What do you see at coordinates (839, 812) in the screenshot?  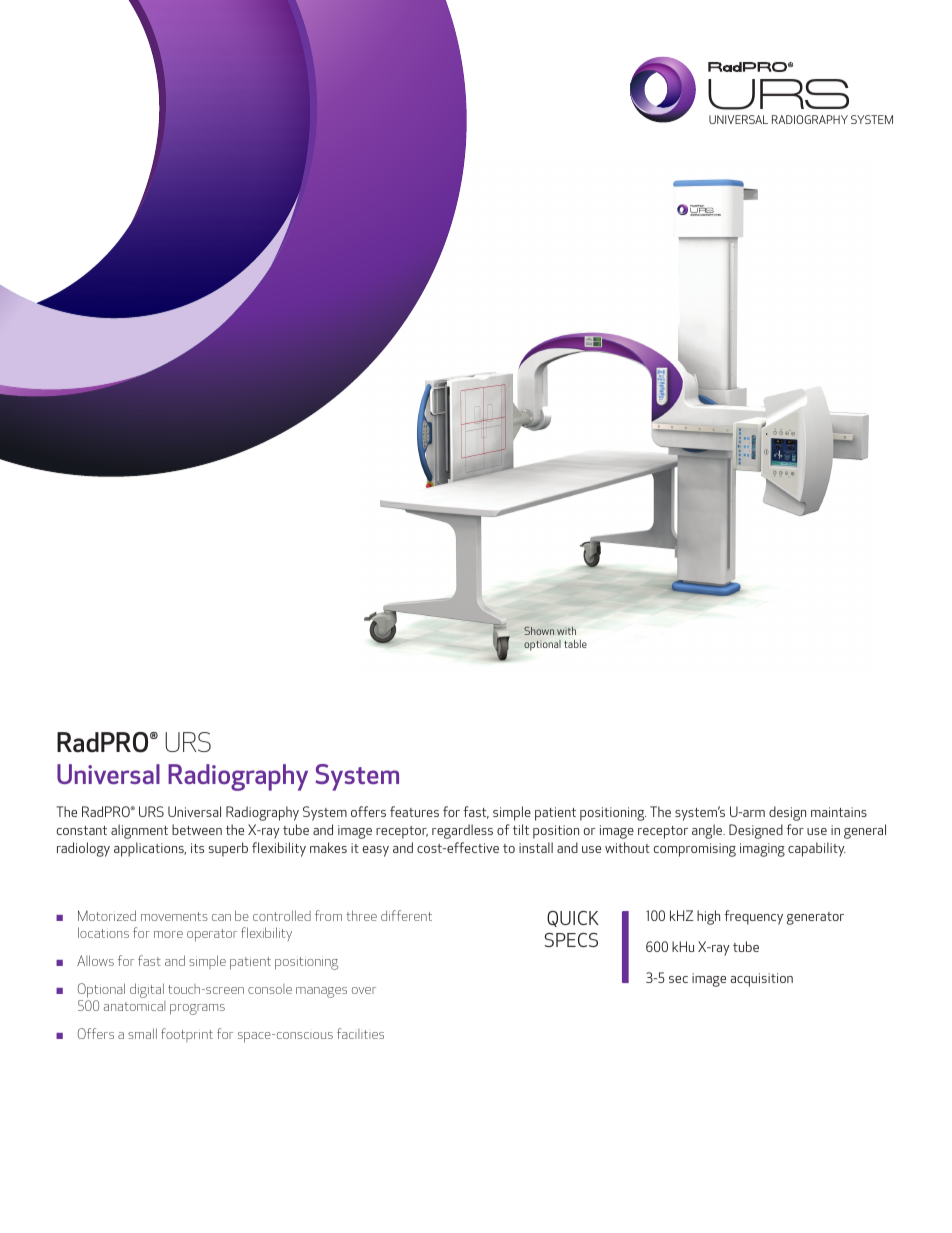 I see `maintains` at bounding box center [839, 812].
